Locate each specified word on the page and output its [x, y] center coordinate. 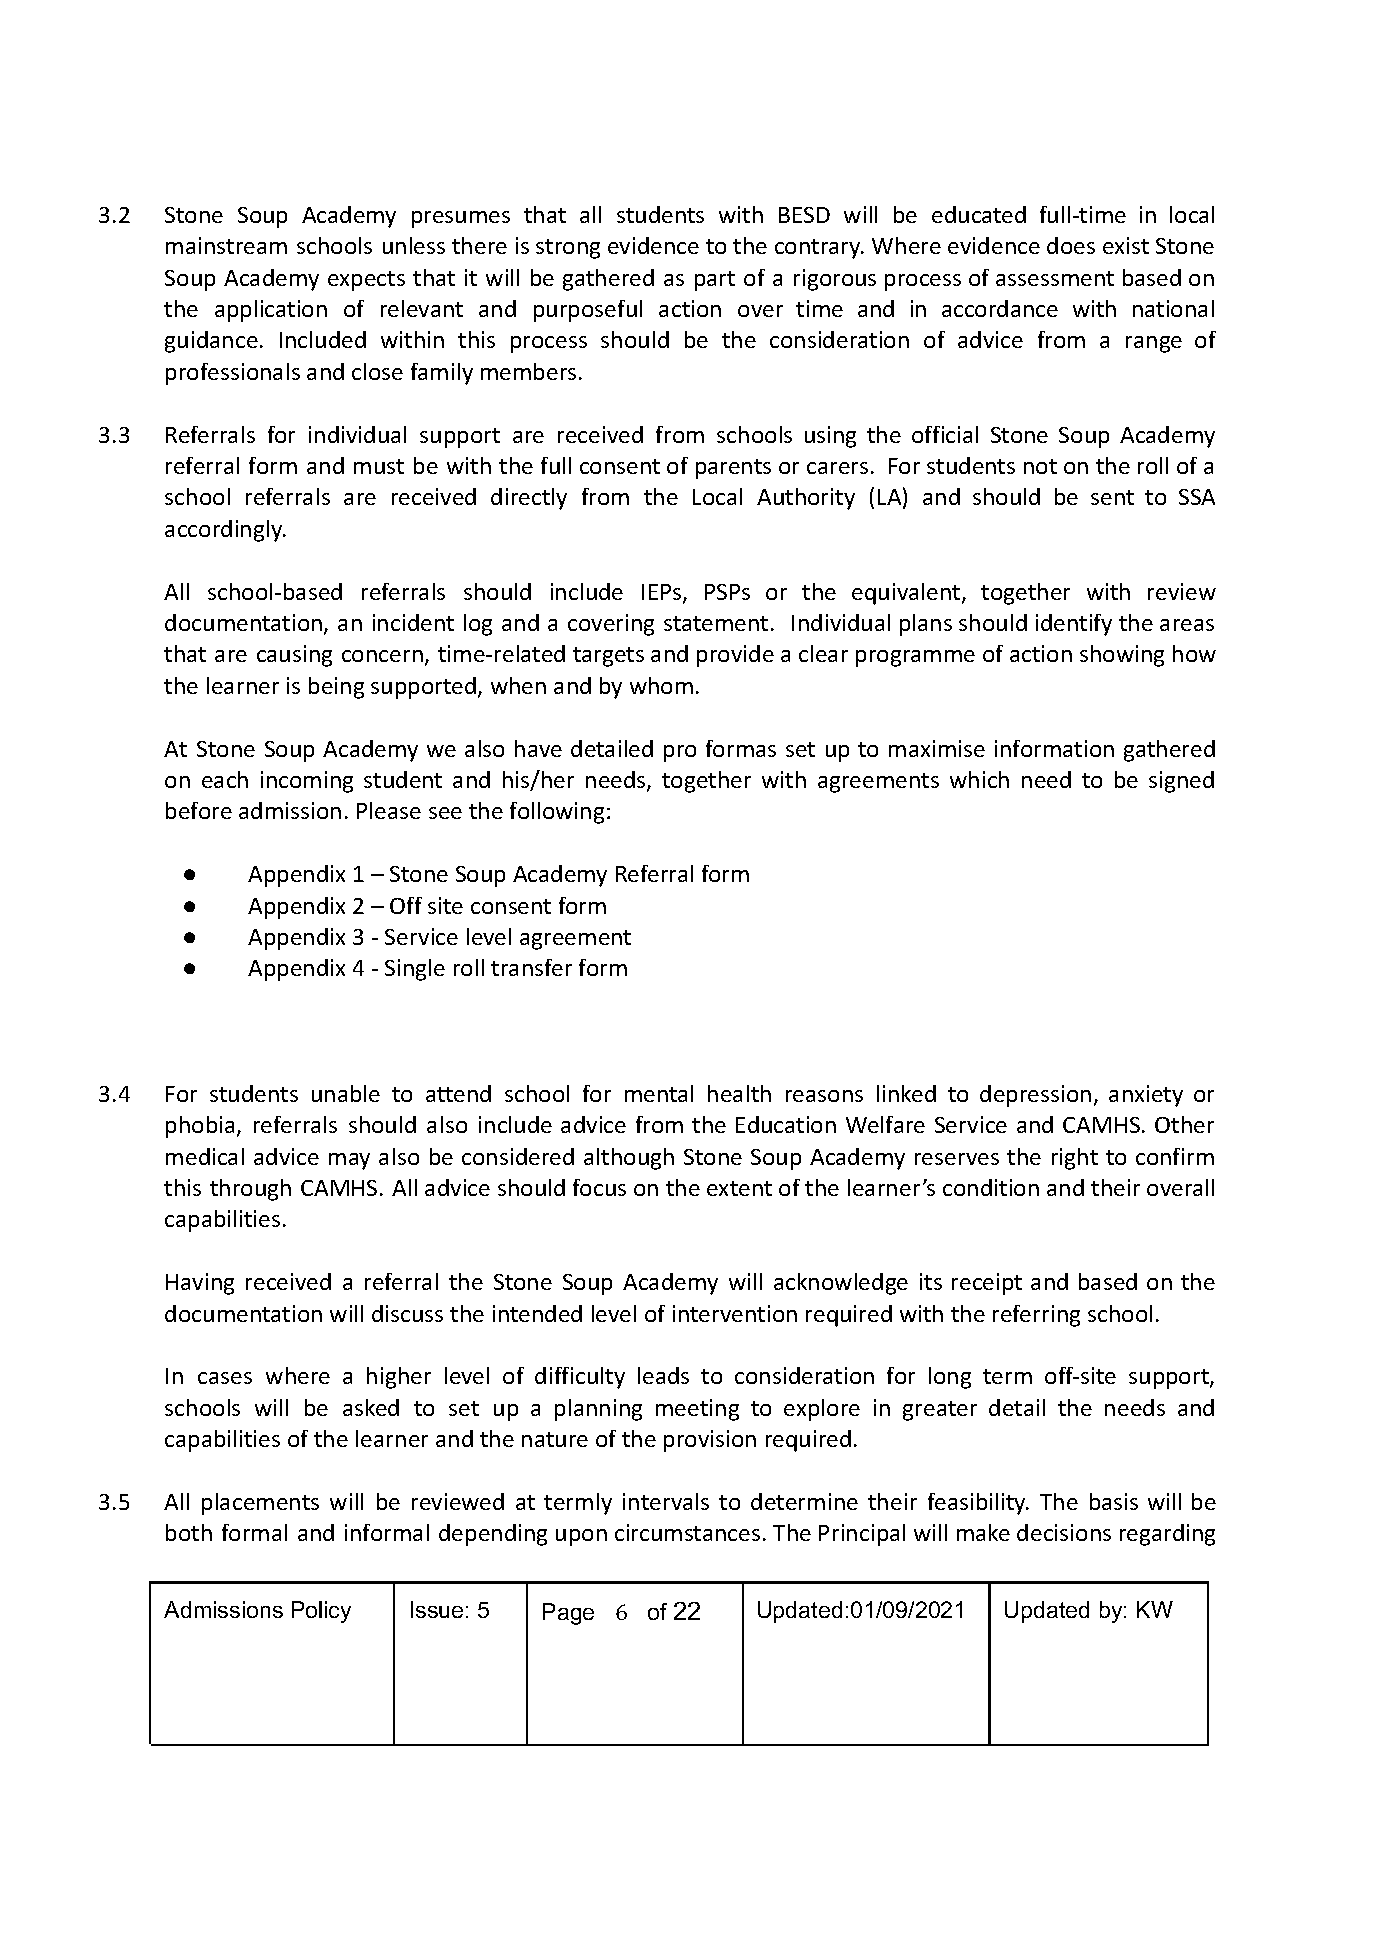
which [979, 779]
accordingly [225, 531]
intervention [735, 1313]
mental [659, 1093]
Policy [321, 1612]
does [1071, 245]
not [1040, 466]
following [557, 813]
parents [733, 469]
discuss [407, 1313]
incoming [307, 782]
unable [346, 1093]
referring [1036, 1316]
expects [366, 281]
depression [1035, 1096]
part [715, 281]
